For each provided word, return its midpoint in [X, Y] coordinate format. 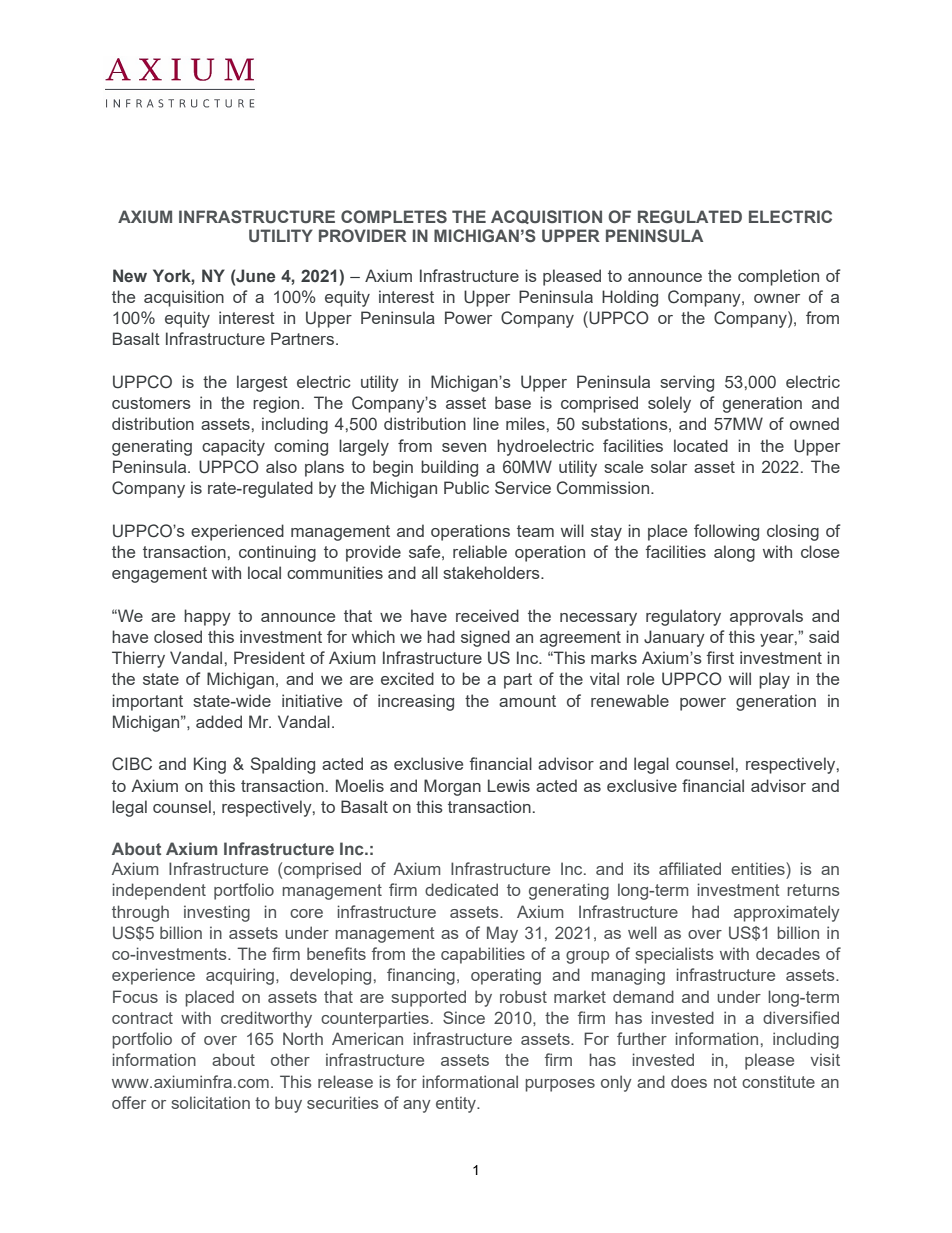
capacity [233, 447]
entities [759, 868]
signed [485, 638]
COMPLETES [394, 216]
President [269, 657]
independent [159, 891]
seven [464, 447]
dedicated [461, 889]
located [701, 445]
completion [778, 277]
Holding [630, 298]
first [720, 657]
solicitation [210, 1102]
